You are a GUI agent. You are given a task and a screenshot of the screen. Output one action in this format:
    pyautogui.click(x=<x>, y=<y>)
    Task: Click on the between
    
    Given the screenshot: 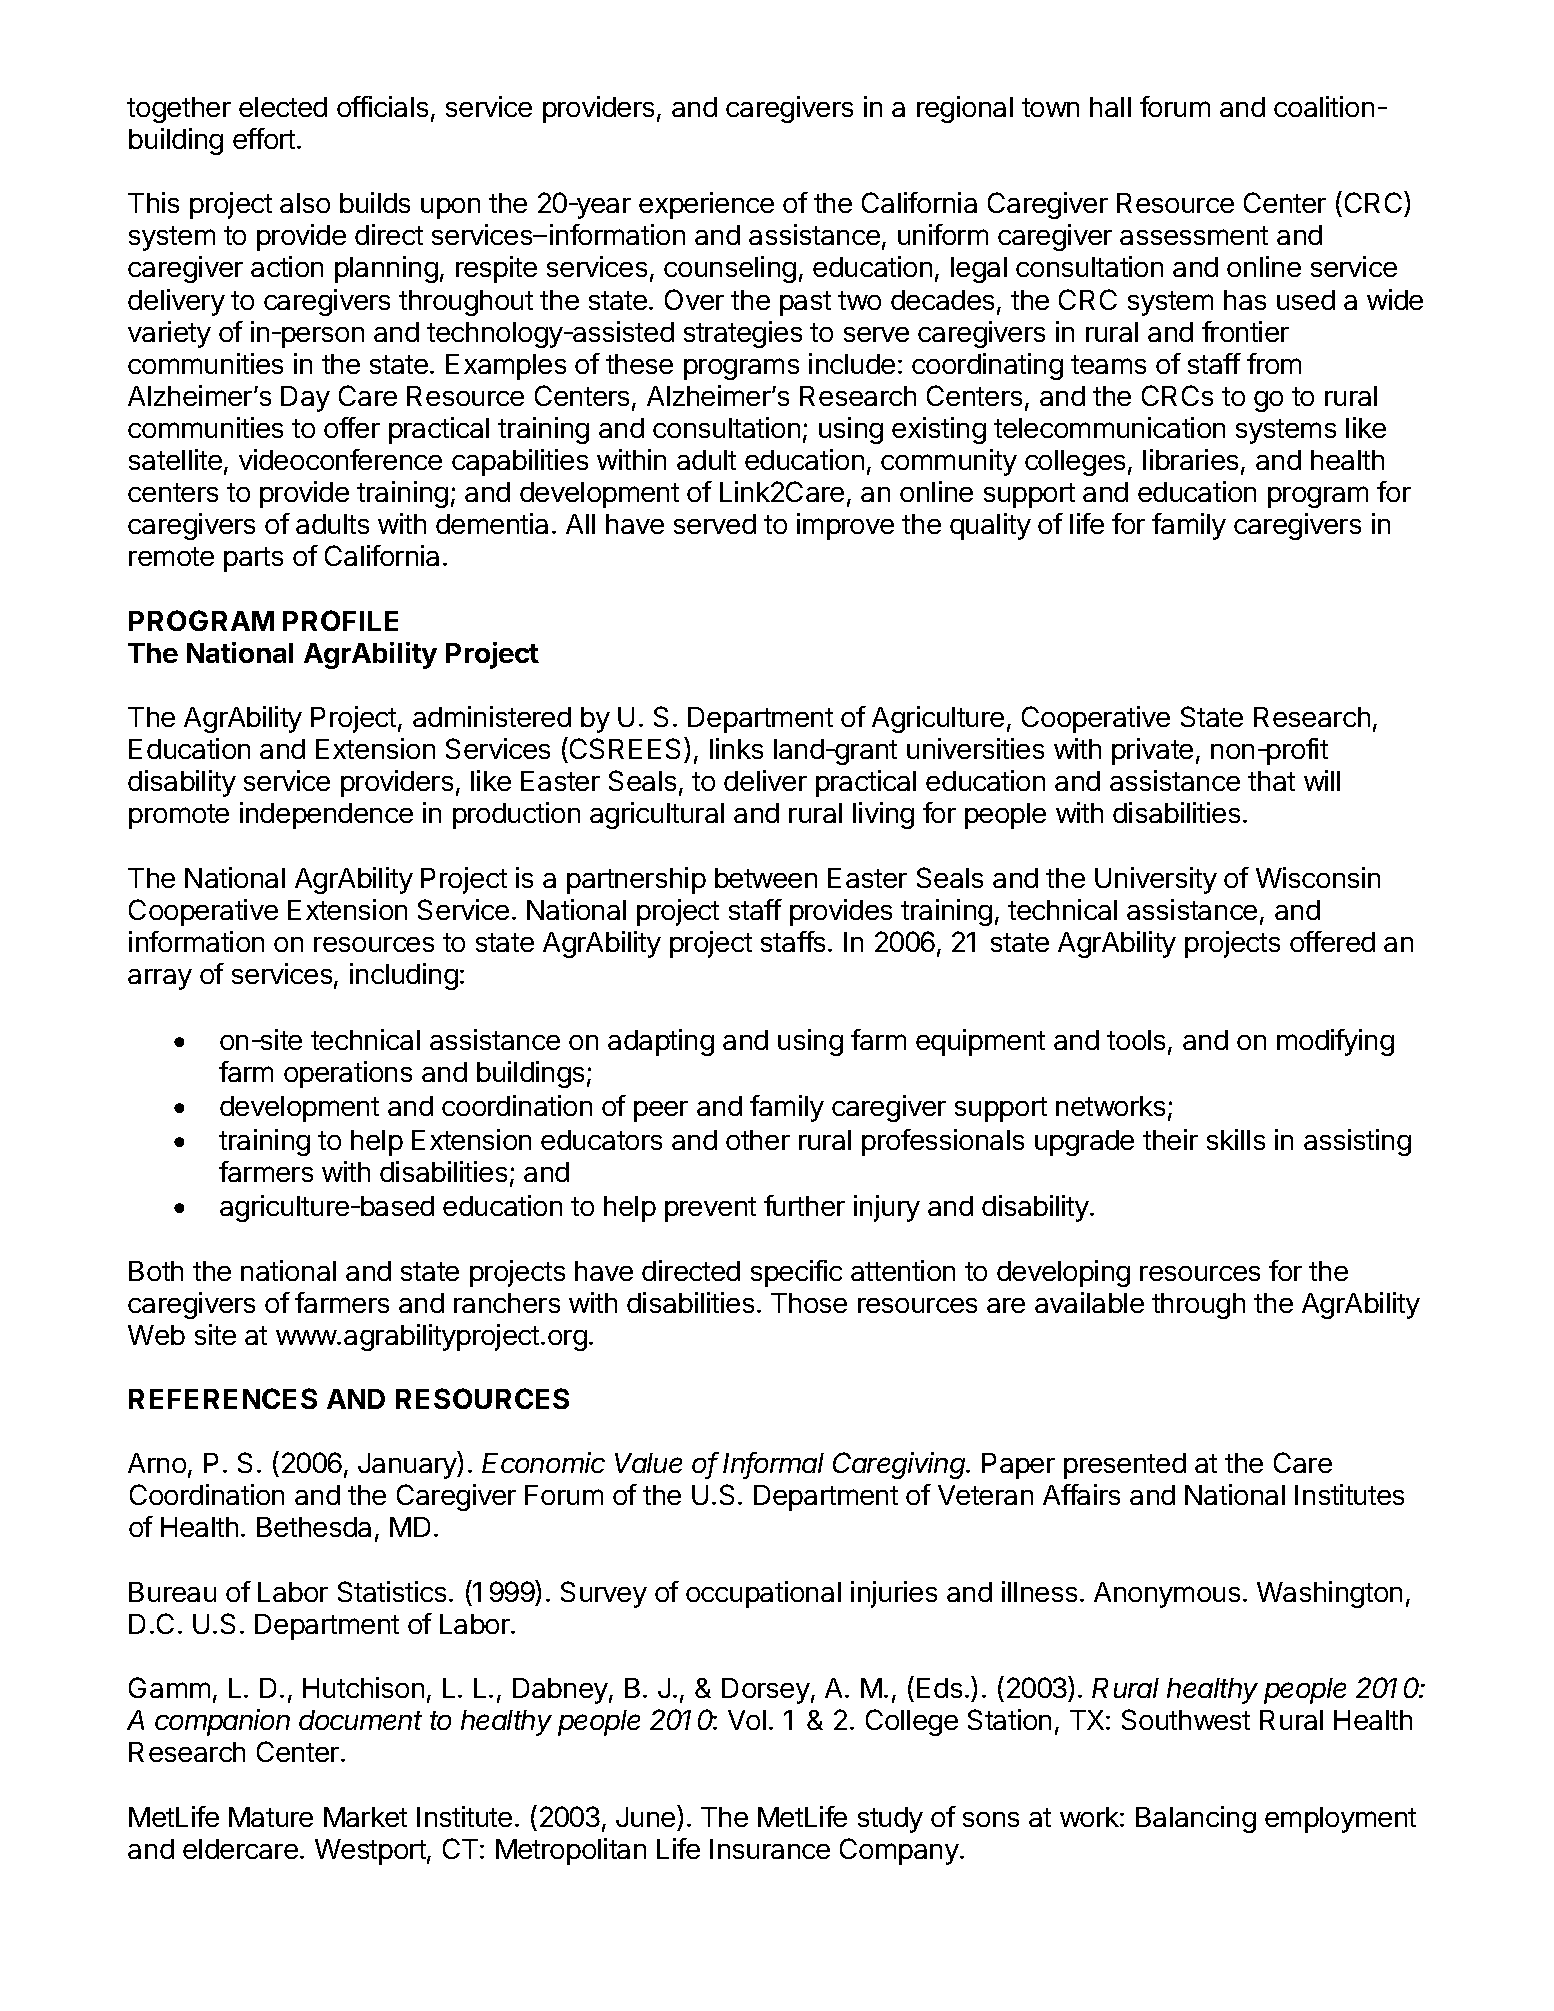 What is the action you would take?
    pyautogui.click(x=766, y=878)
